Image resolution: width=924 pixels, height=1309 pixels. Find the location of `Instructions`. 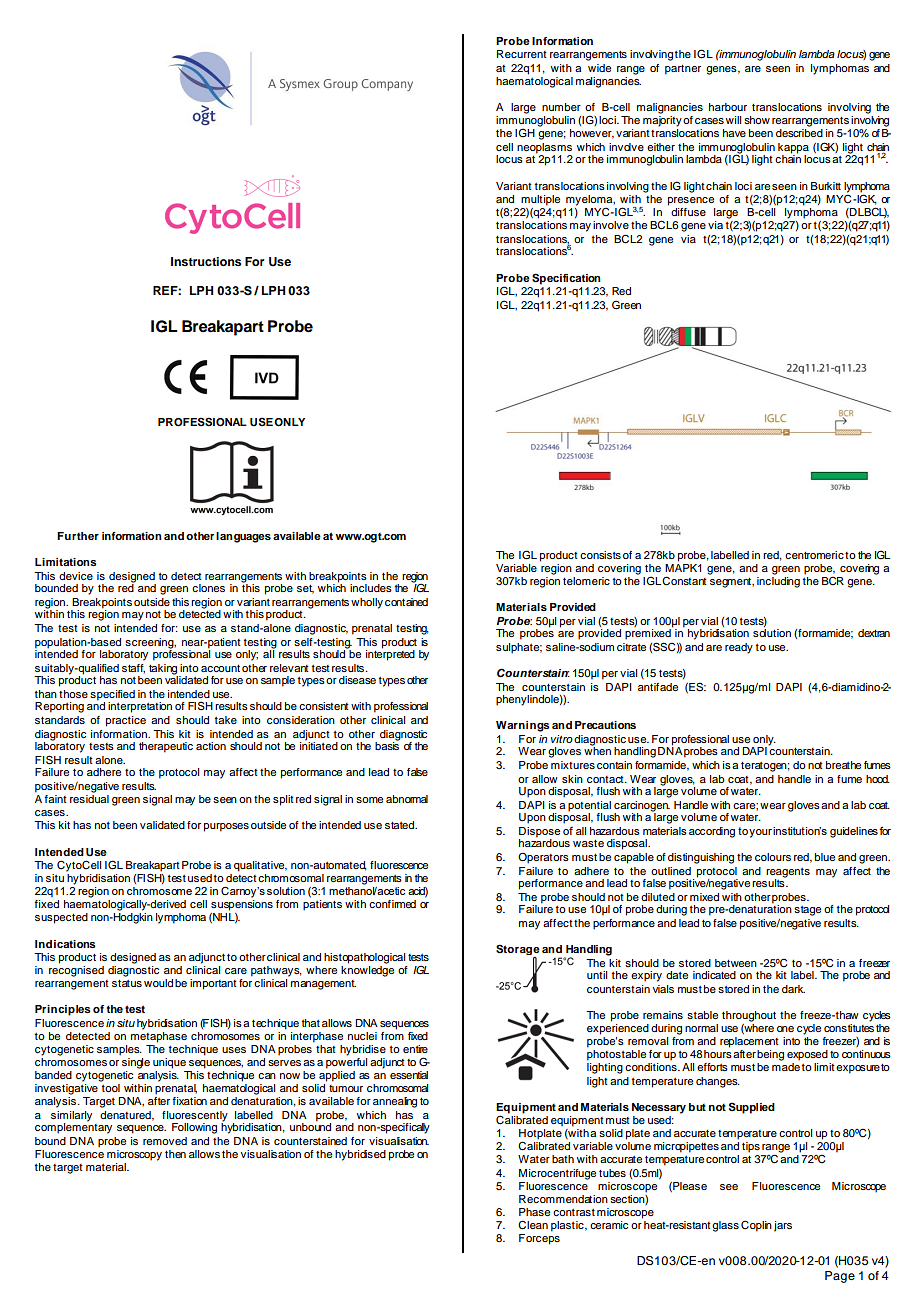

Instructions is located at coordinates (206, 261).
